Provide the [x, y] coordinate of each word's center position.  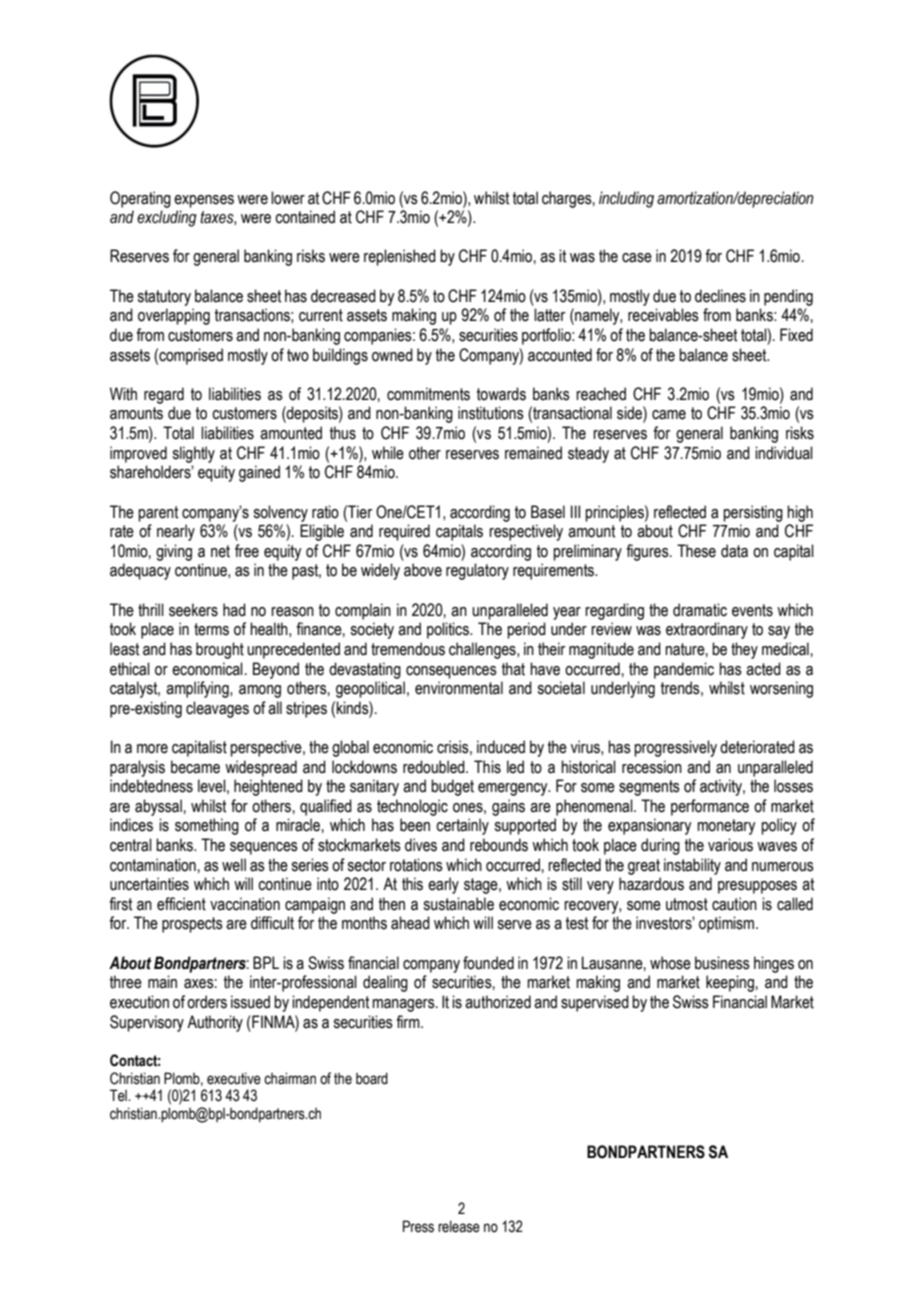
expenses [204, 201]
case [637, 258]
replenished [400, 257]
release [459, 1226]
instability [692, 866]
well [234, 865]
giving [174, 552]
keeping [731, 983]
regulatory [477, 571]
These [696, 551]
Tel [119, 1095]
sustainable [458, 904]
